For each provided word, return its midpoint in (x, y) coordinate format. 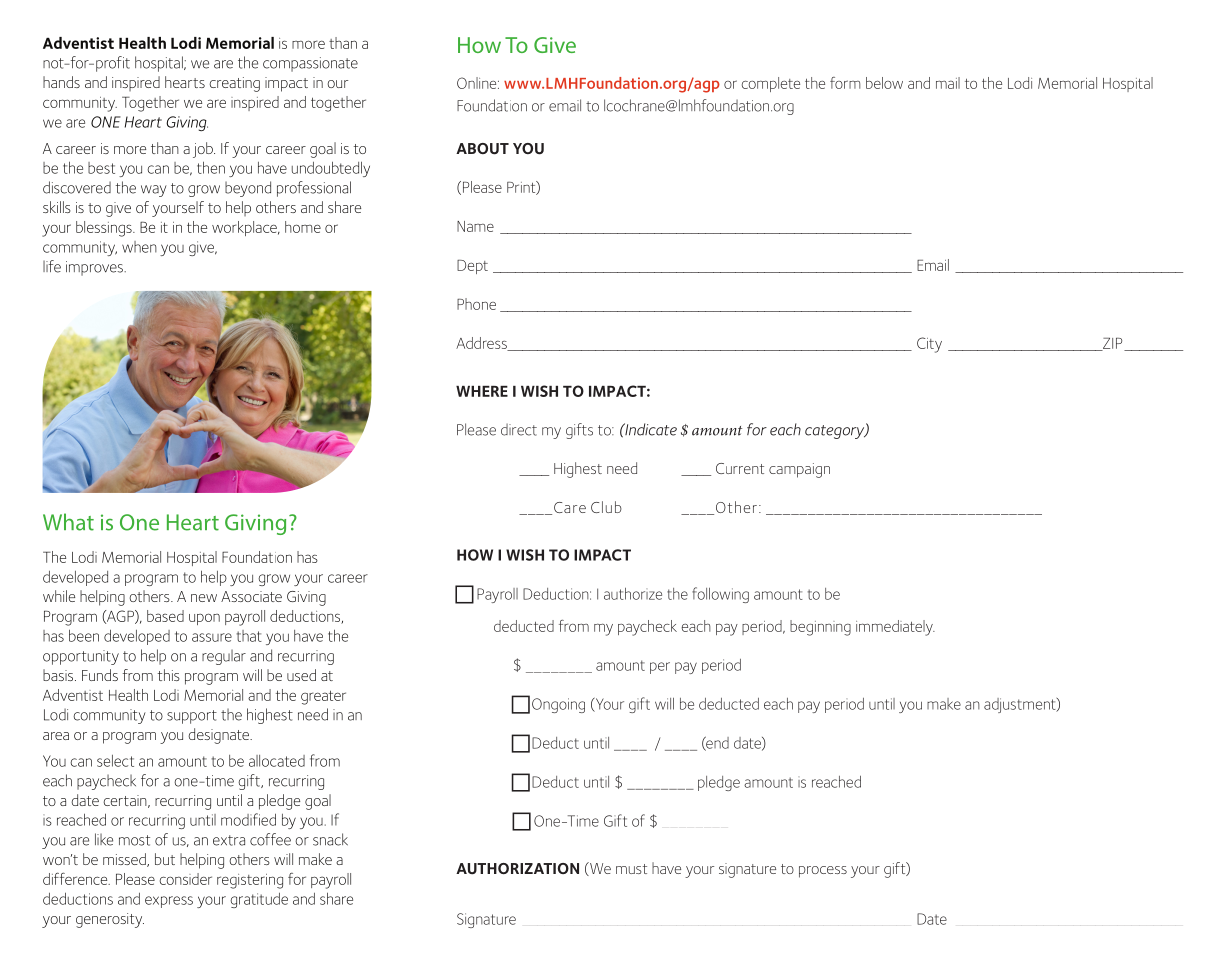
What (68, 522)
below (884, 83)
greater (323, 697)
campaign (799, 470)
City (929, 345)
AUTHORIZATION (517, 869)
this (169, 675)
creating (234, 84)
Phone (476, 304)
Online (478, 83)
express (169, 902)
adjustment (1021, 705)
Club (606, 507)
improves (95, 268)
